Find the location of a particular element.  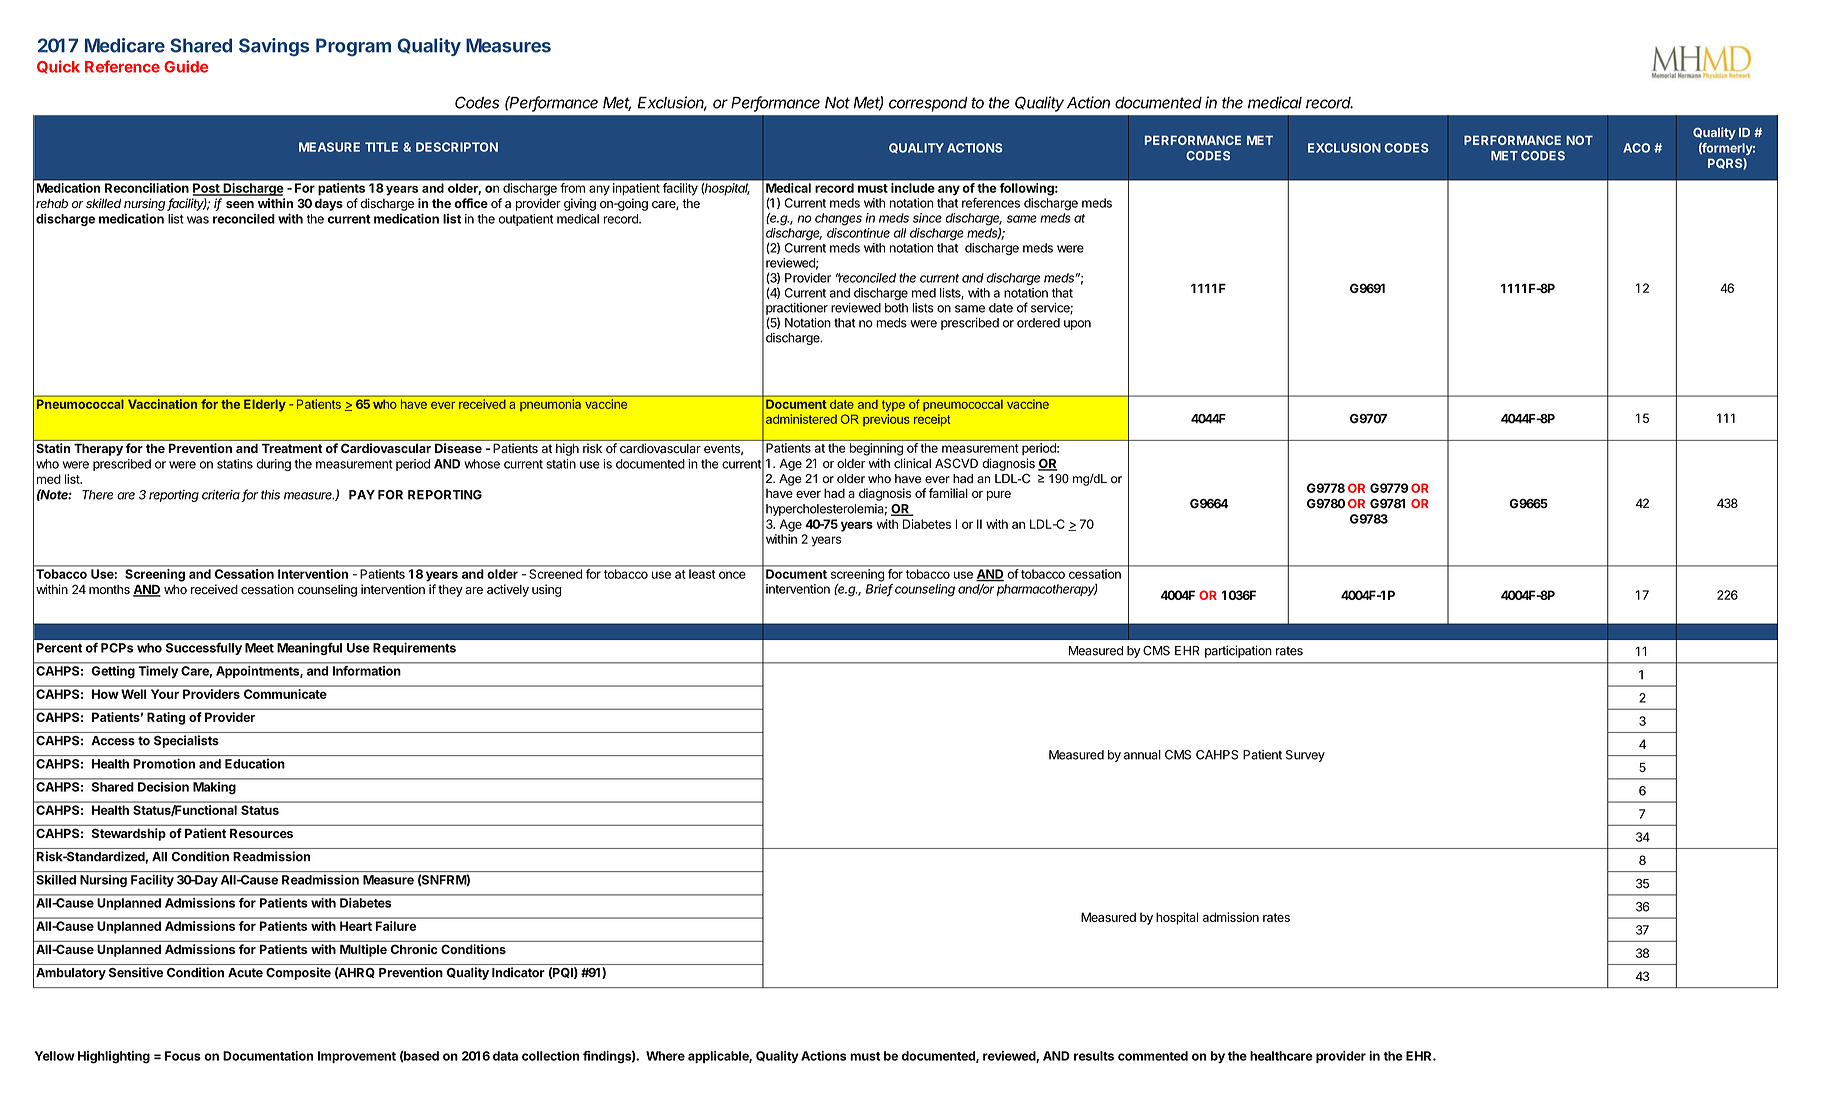

upon is located at coordinates (1077, 325).
